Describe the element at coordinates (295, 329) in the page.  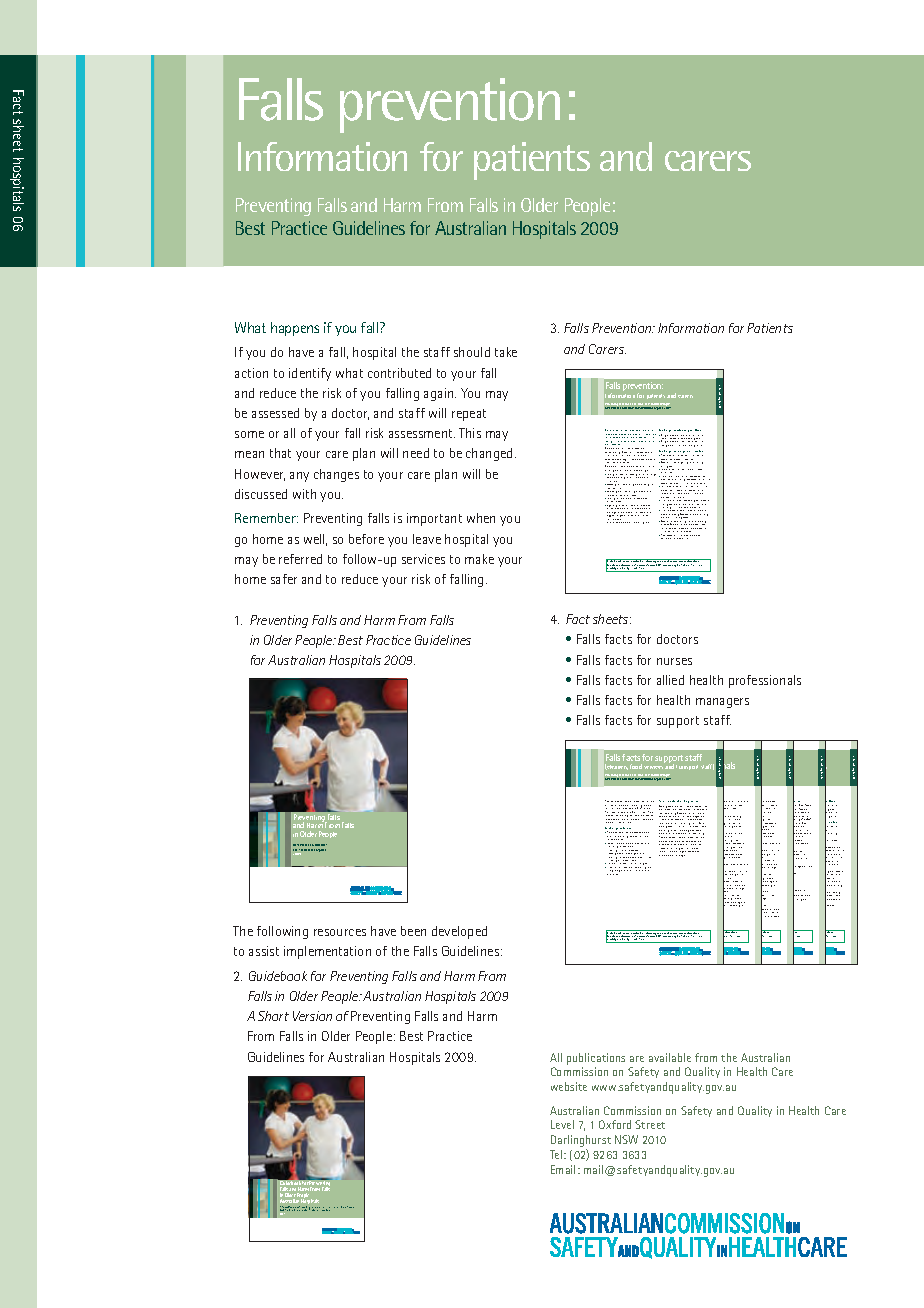
I see `happens` at that location.
